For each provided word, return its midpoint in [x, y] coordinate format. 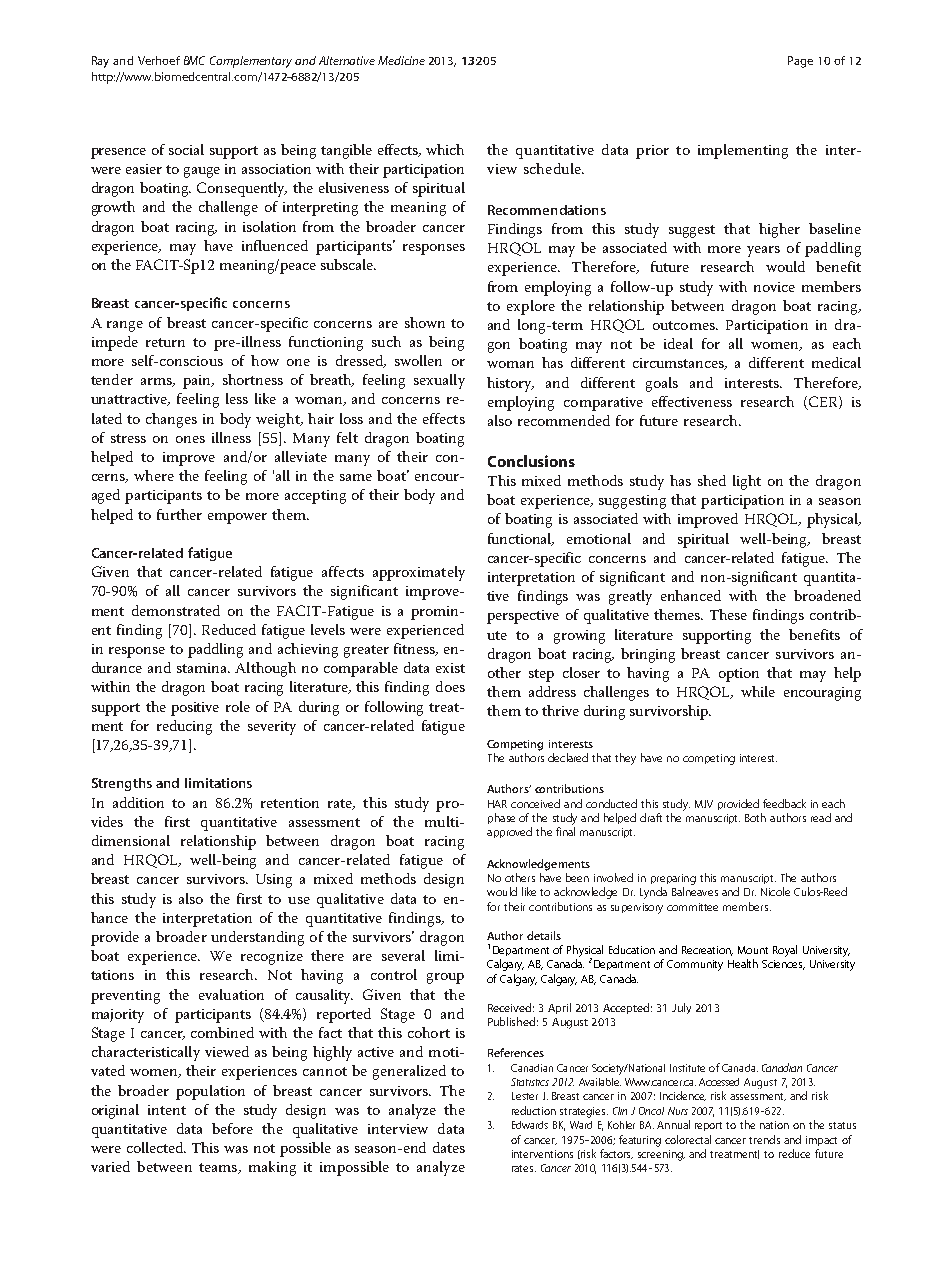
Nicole [775, 891]
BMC [194, 60]
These [728, 614]
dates [449, 1147]
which [445, 149]
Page [800, 62]
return [165, 342]
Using [274, 881]
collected [156, 1147]
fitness [415, 649]
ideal [678, 343]
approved [509, 832]
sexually [439, 381]
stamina [203, 668]
